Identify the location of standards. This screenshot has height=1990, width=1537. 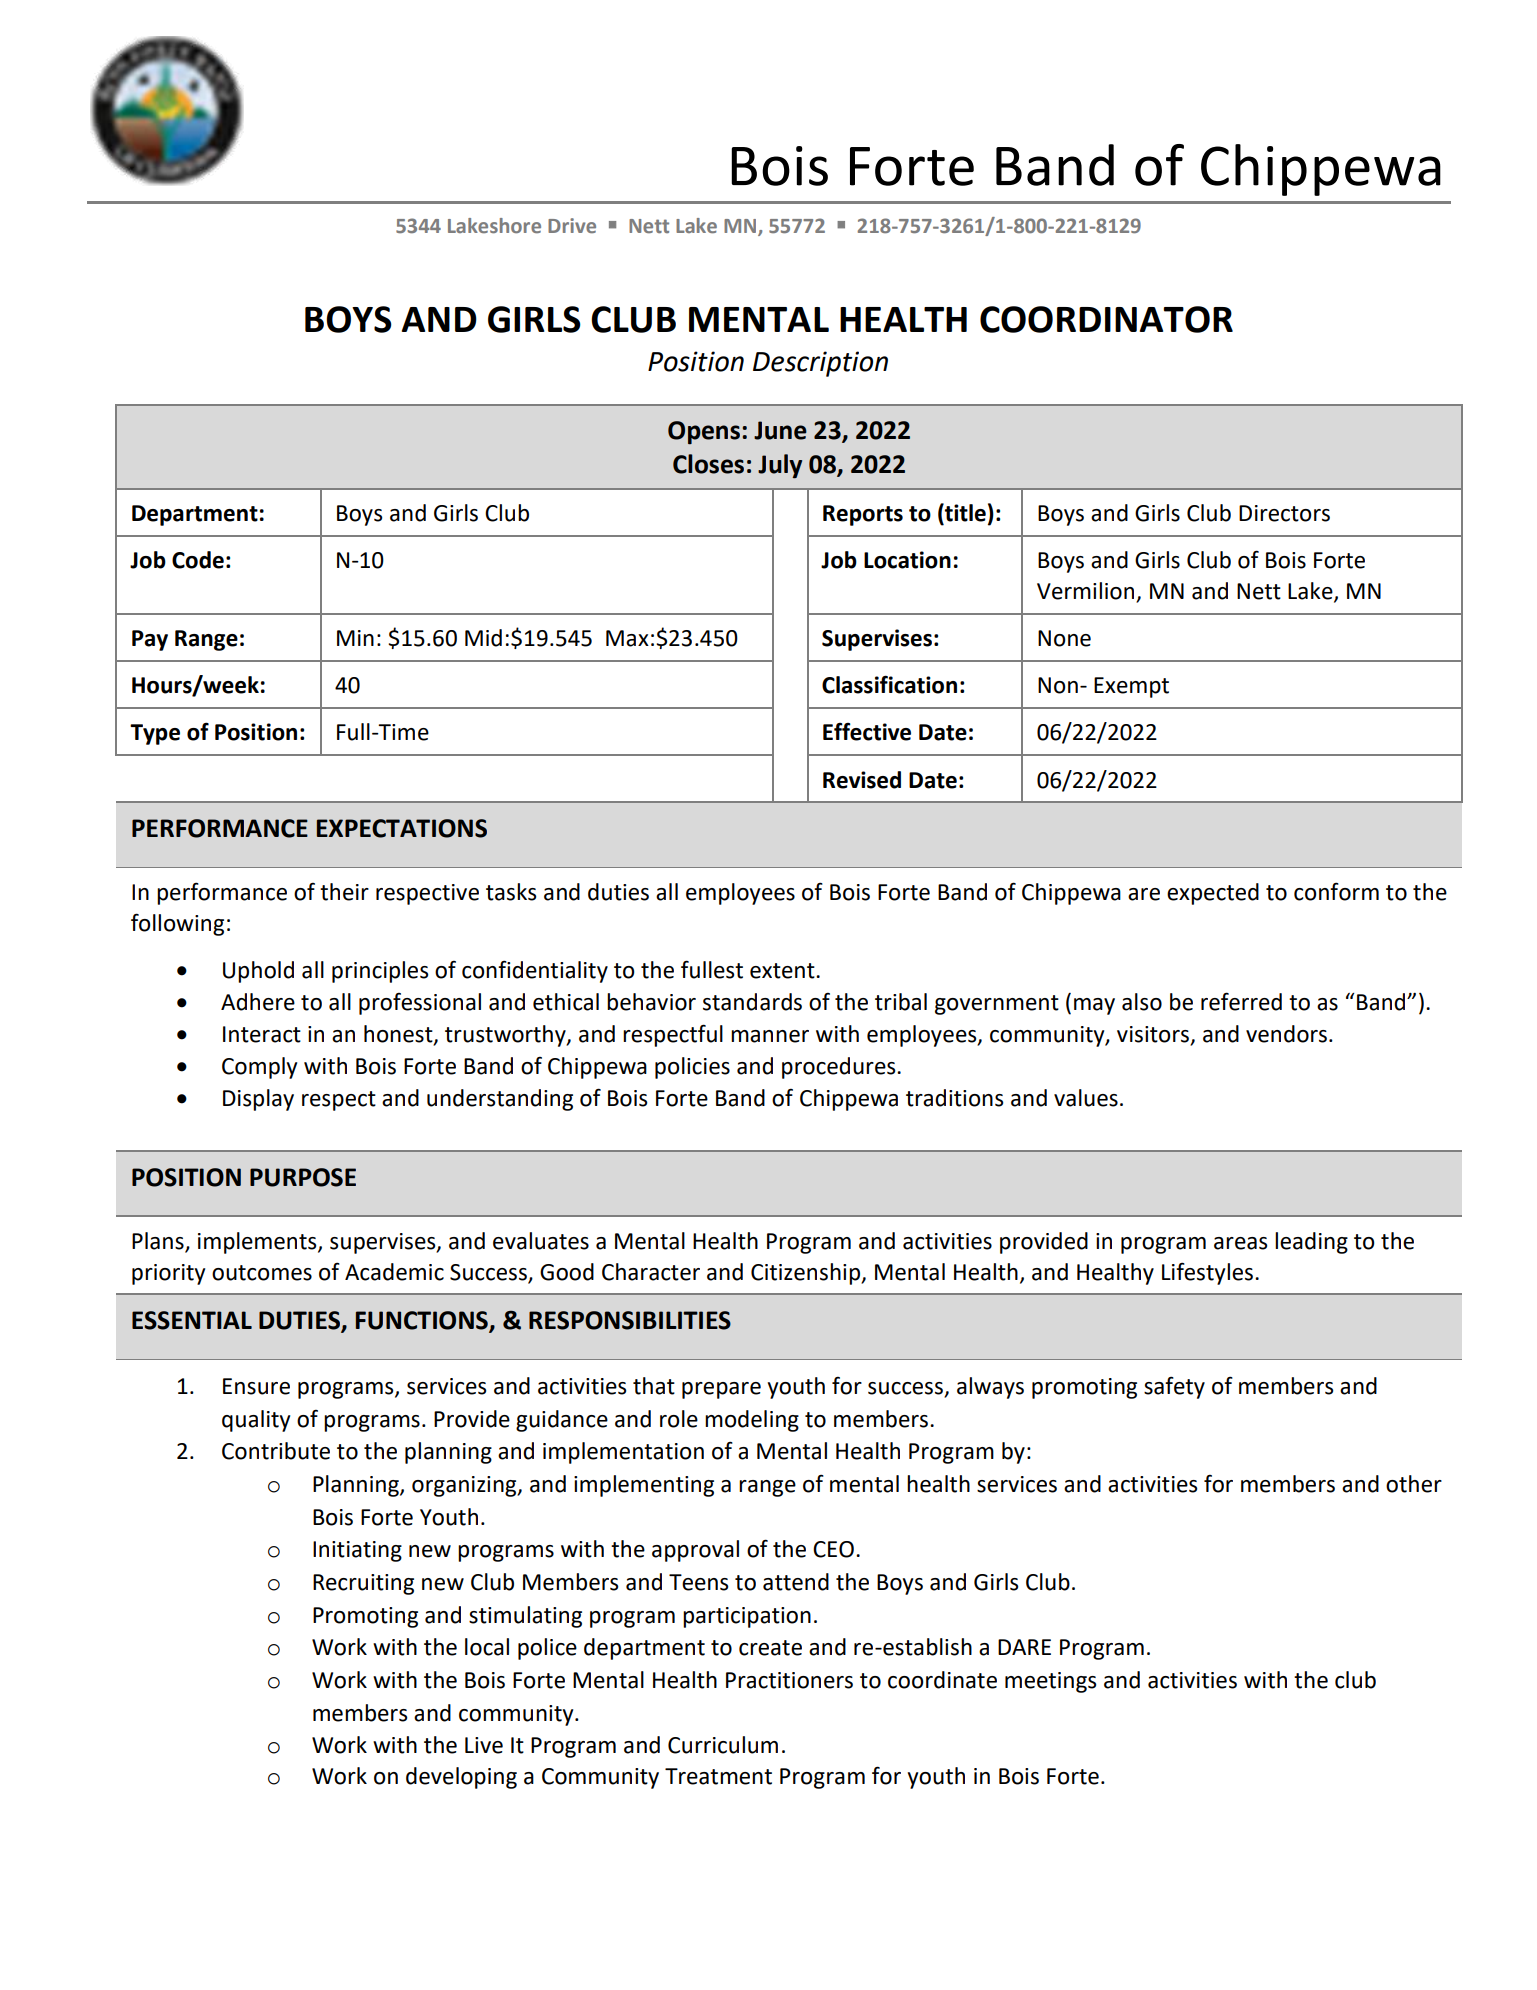
(752, 1002).
